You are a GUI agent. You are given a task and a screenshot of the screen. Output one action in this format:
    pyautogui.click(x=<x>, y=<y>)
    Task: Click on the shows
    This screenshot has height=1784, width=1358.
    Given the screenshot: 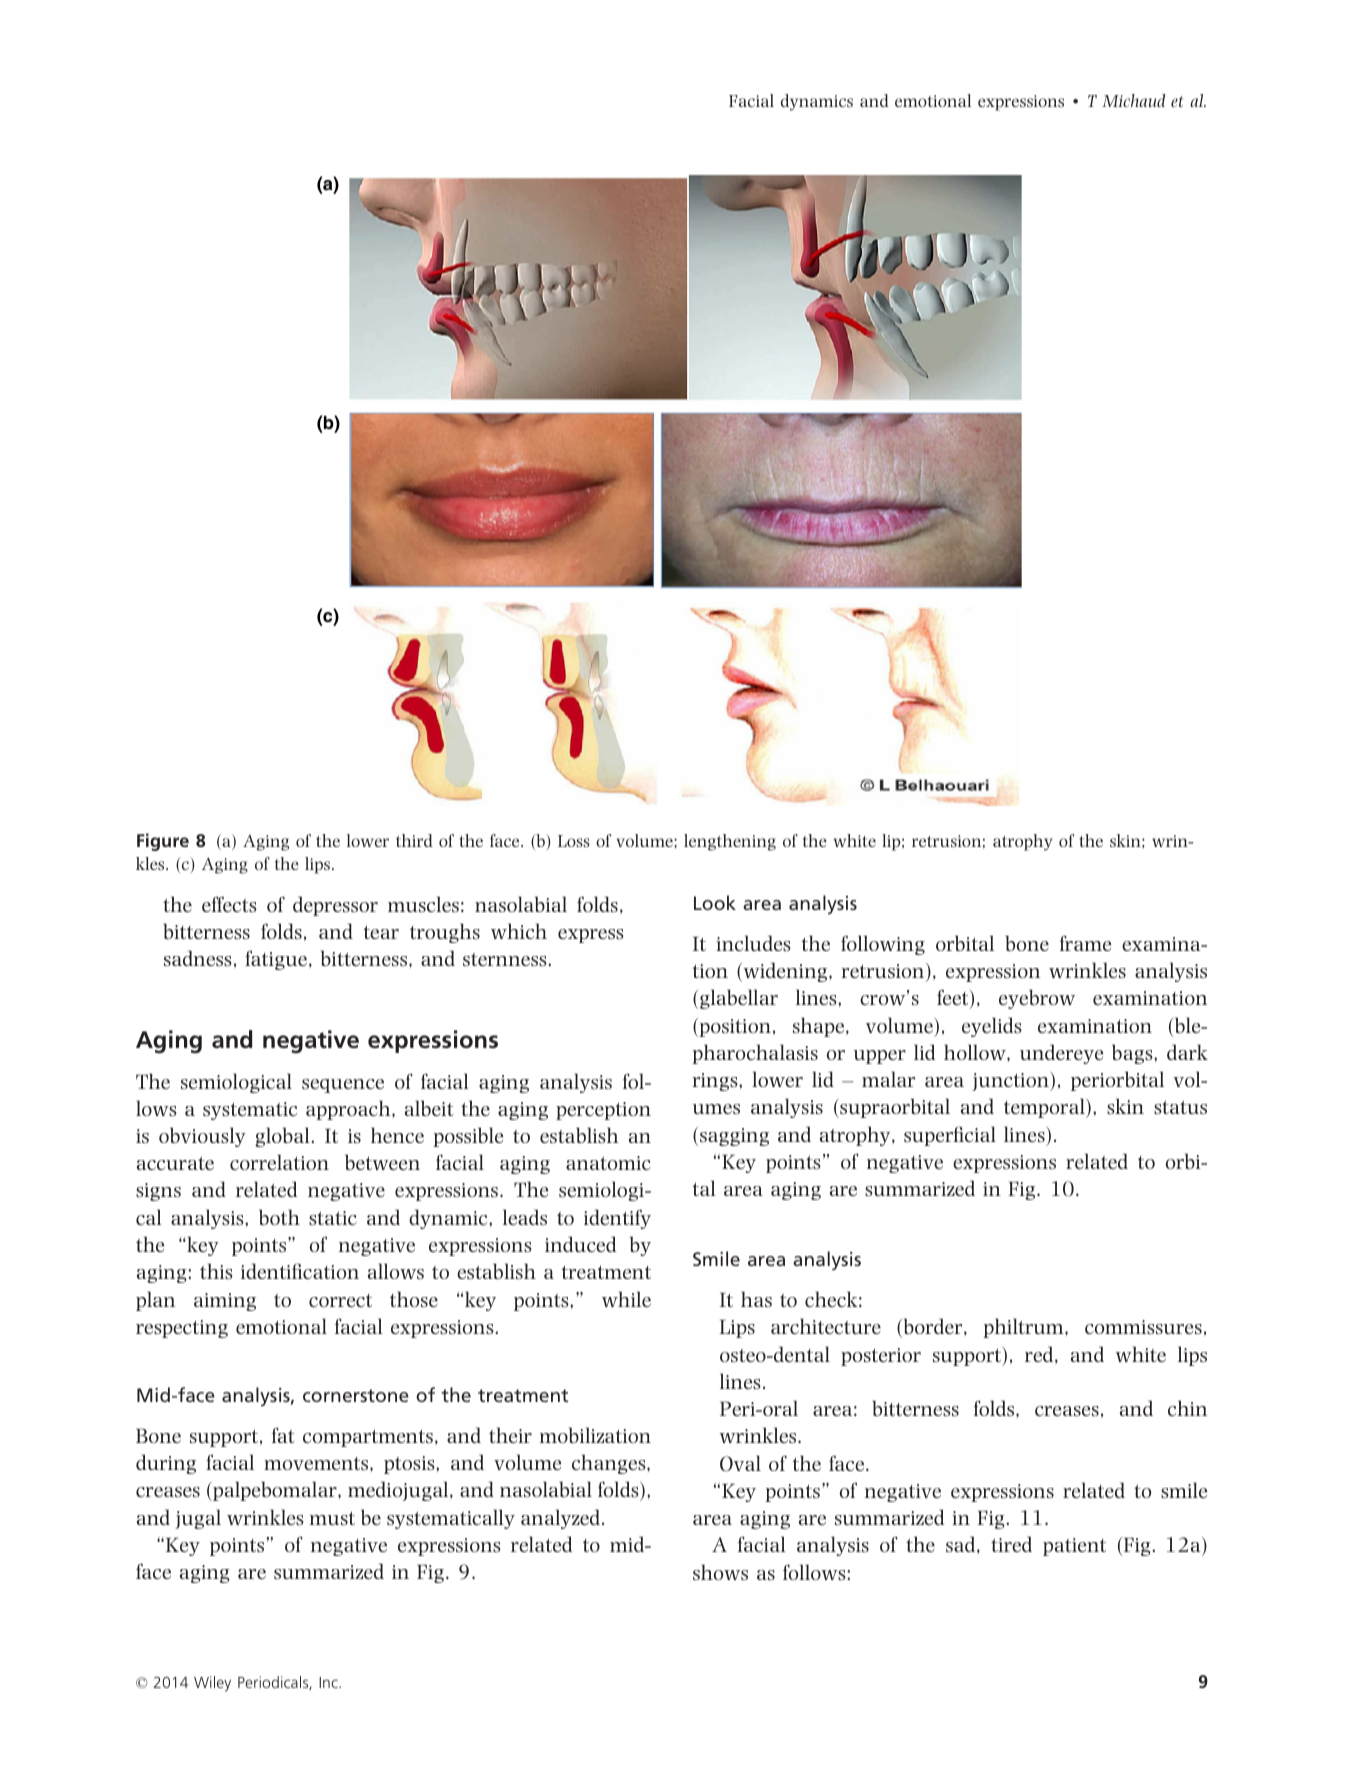 What is the action you would take?
    pyautogui.click(x=720, y=1572)
